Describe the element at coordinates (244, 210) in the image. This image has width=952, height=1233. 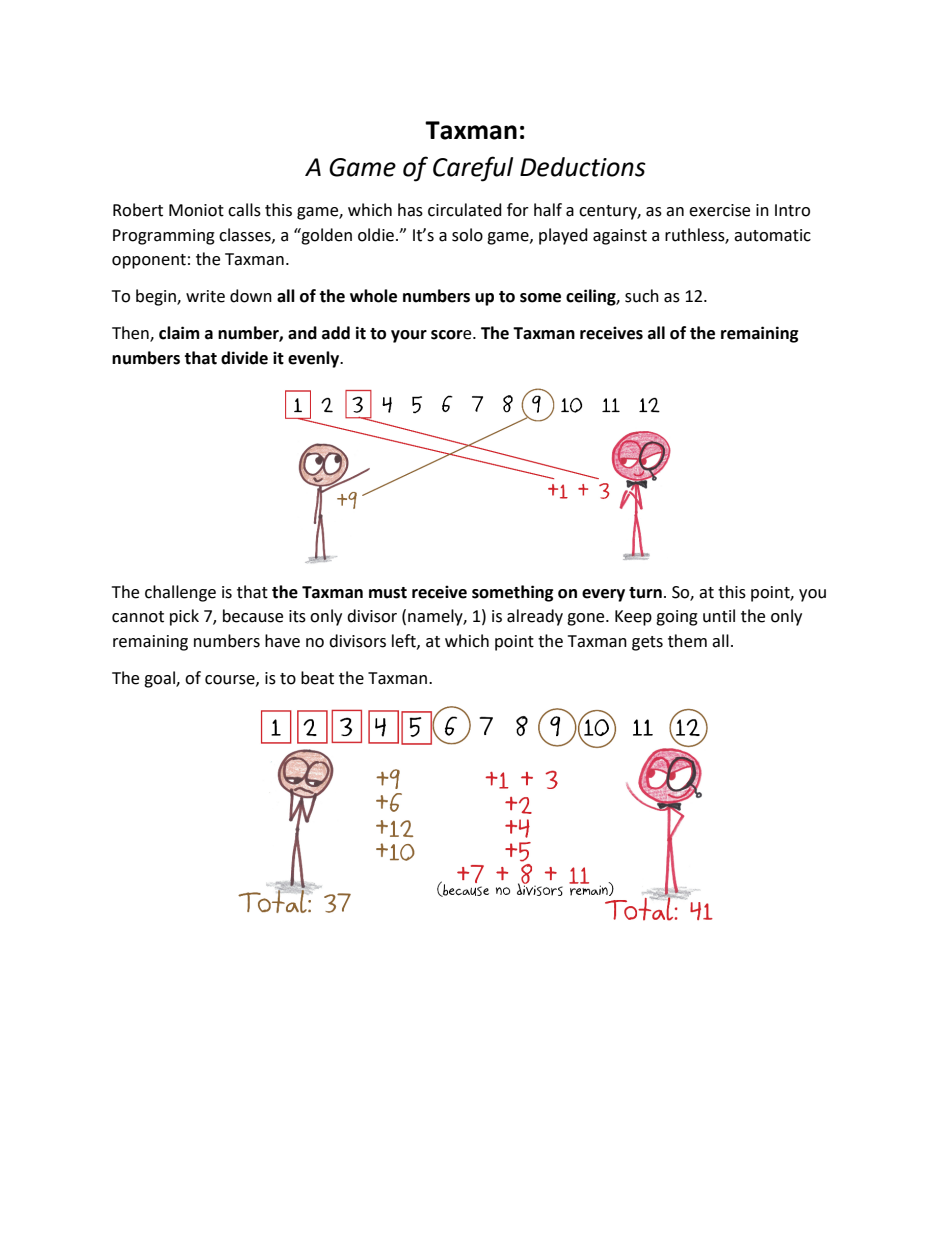
I see `calls` at that location.
